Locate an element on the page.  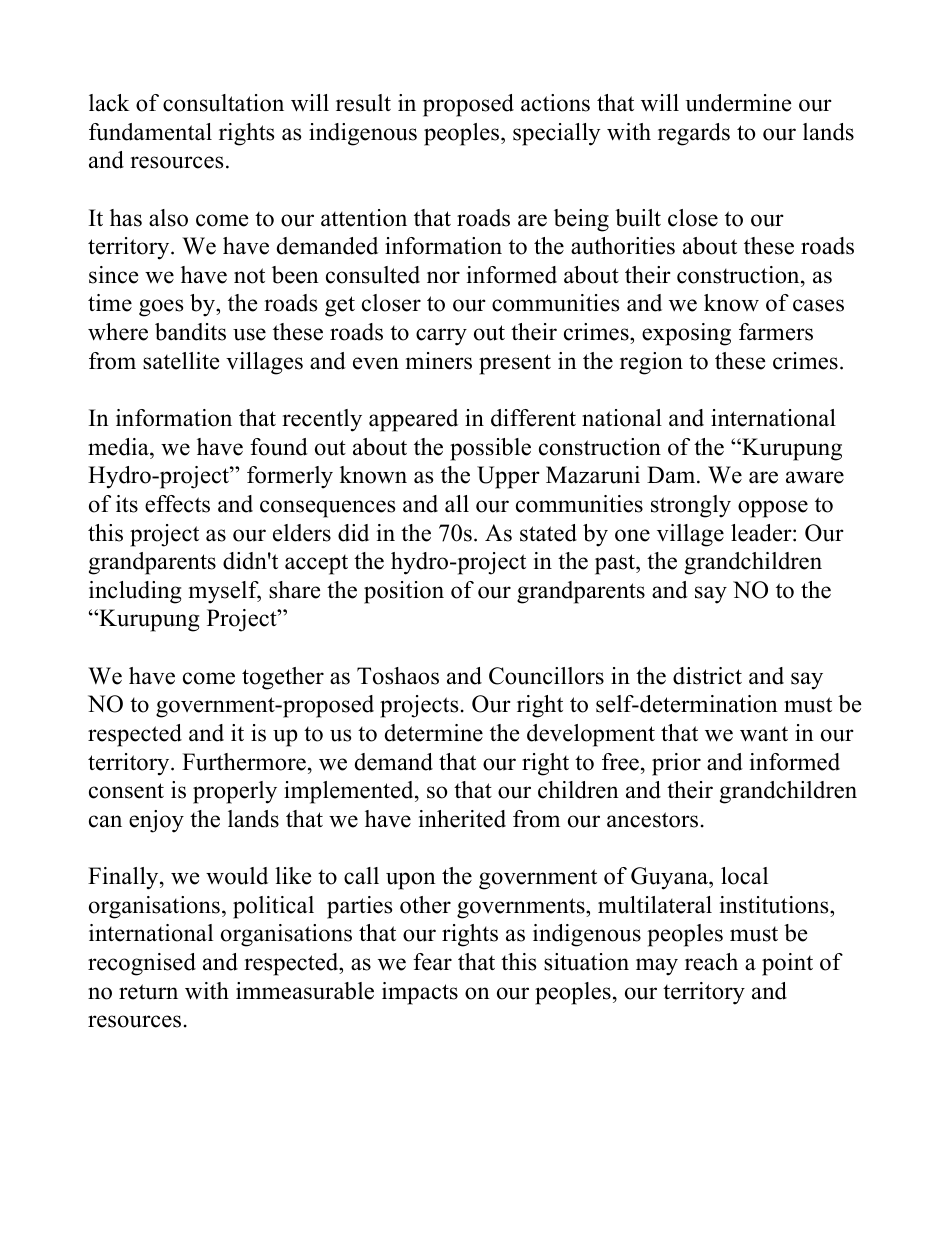
fundamental is located at coordinates (150, 132).
